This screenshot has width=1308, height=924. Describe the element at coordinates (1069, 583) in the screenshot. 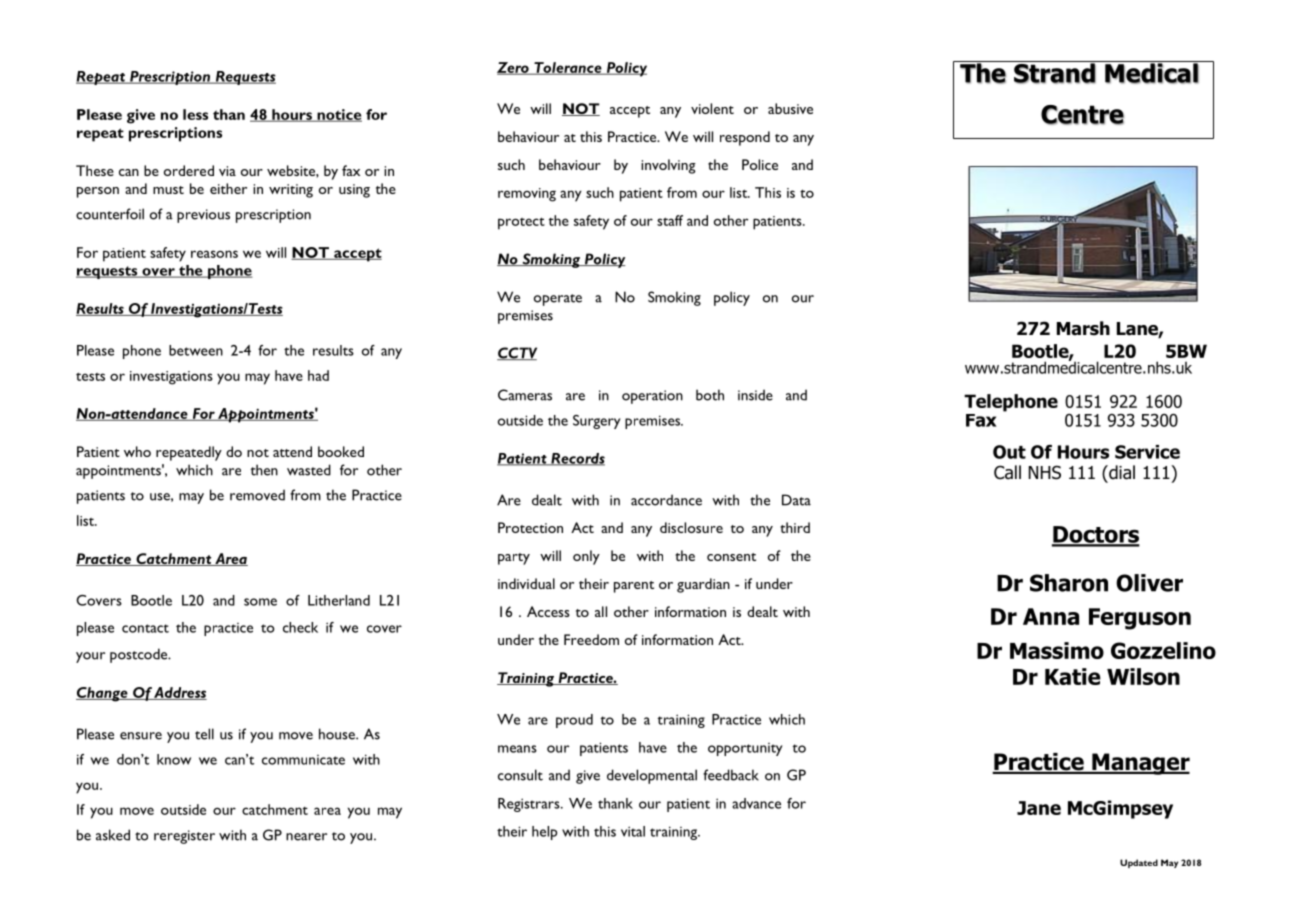

I see `Sharon` at that location.
